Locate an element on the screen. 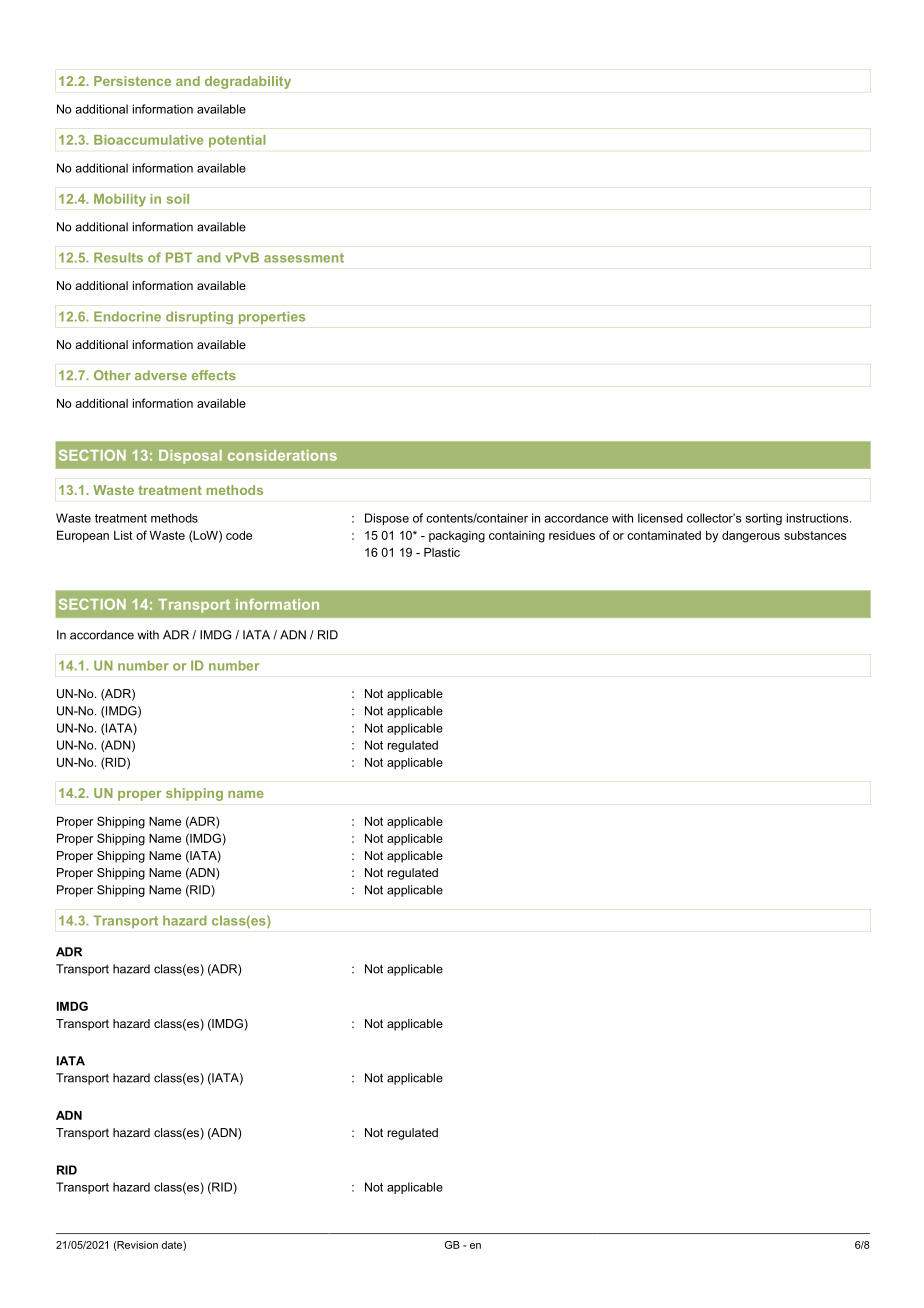 The width and height of the screenshot is (924, 1308). List is located at coordinates (123, 535).
